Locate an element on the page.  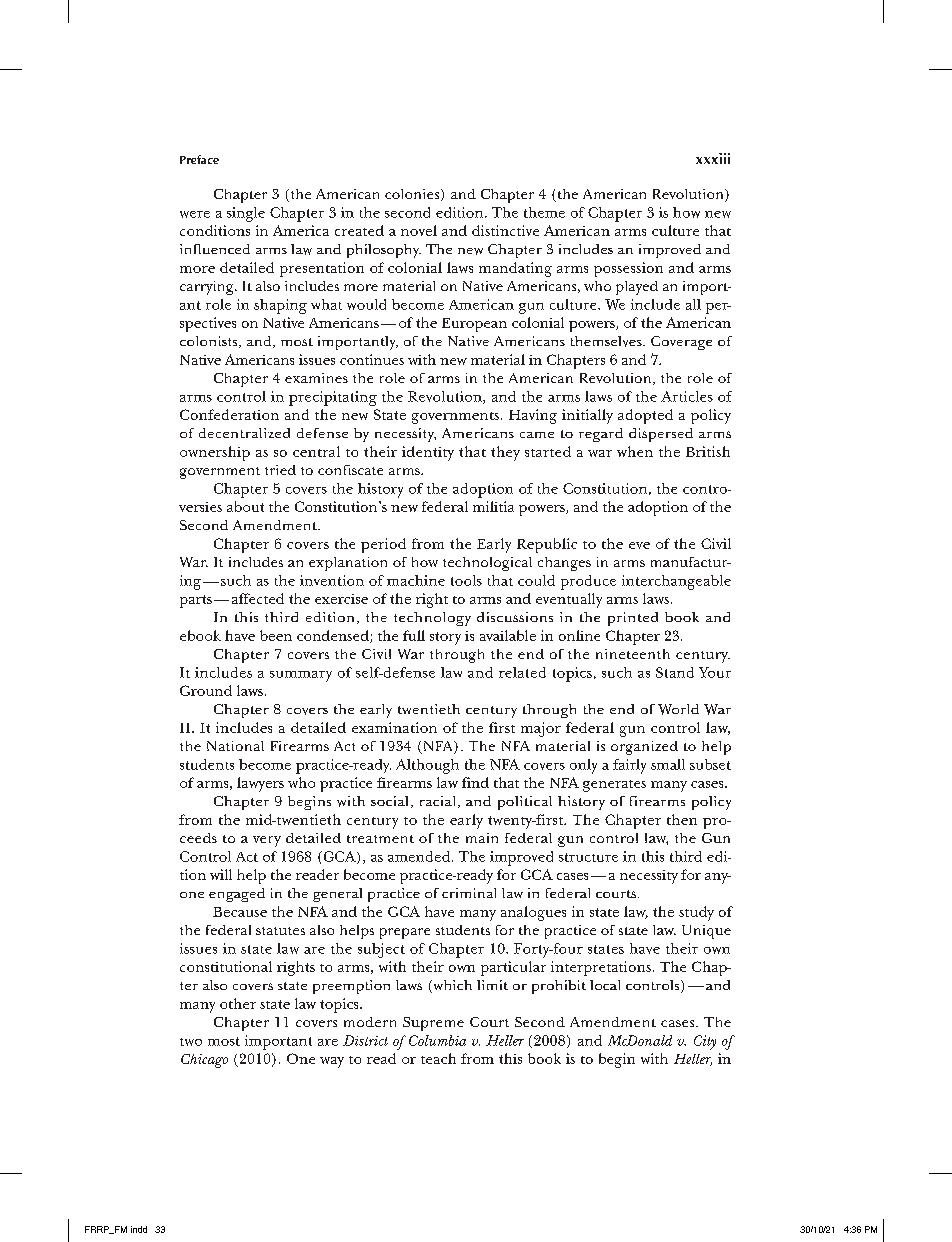
other is located at coordinates (238, 1003).
